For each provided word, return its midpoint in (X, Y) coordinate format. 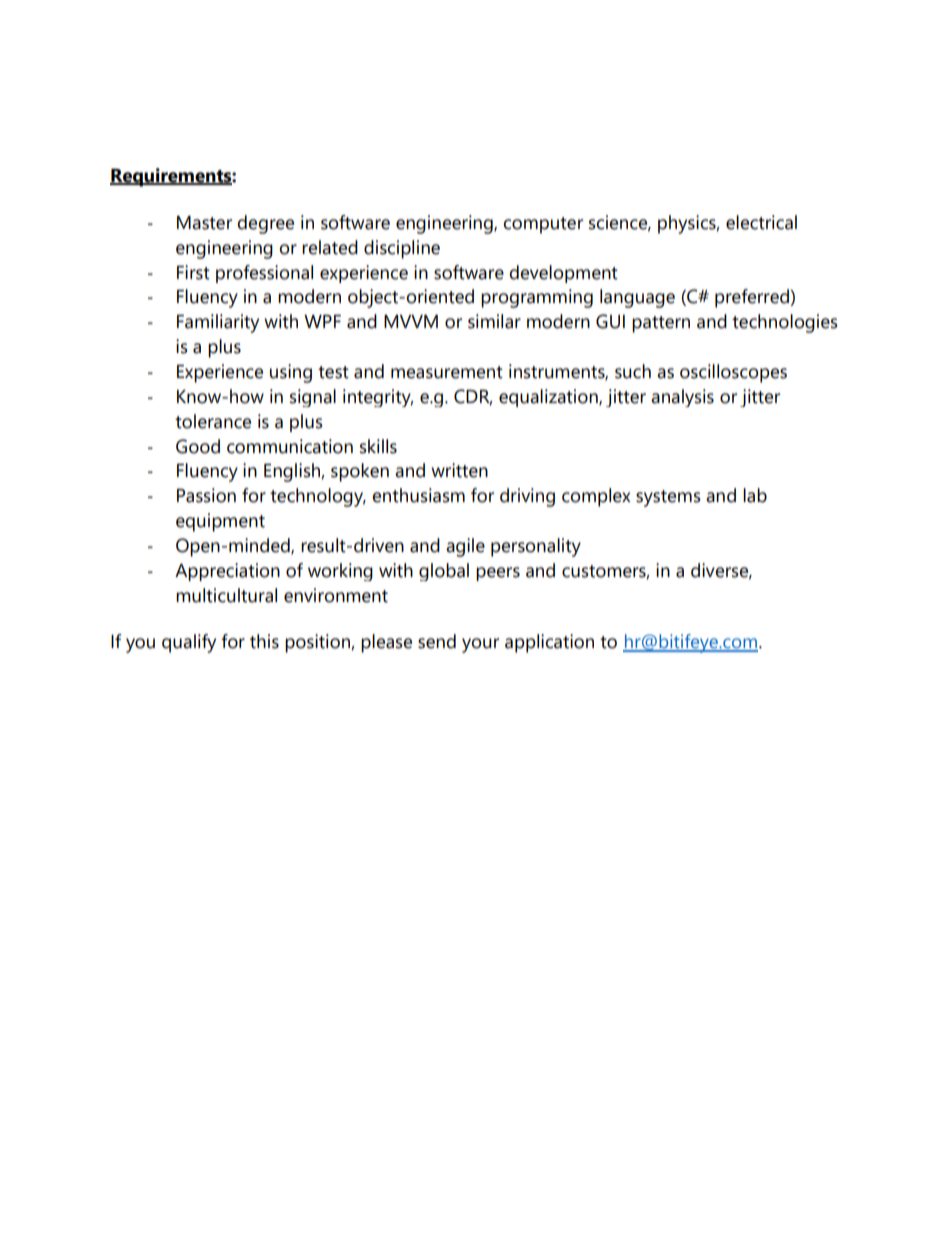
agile (465, 547)
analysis (682, 398)
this (264, 641)
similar (494, 321)
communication (290, 446)
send (437, 641)
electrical (761, 222)
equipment (220, 522)
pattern (661, 324)
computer (543, 225)
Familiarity (218, 323)
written (459, 470)
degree (265, 224)
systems (668, 498)
